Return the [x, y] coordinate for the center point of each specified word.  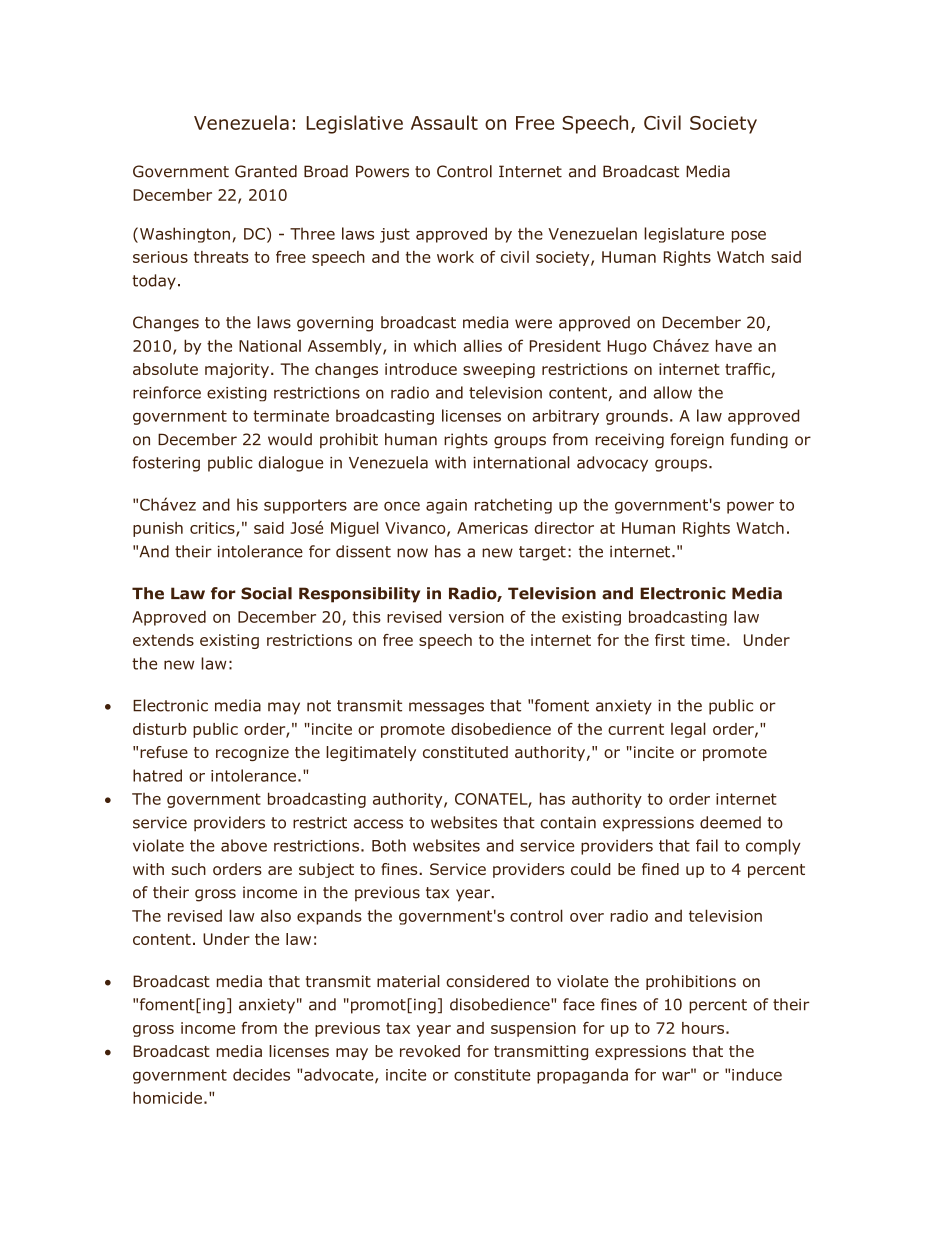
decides [261, 1074]
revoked [430, 1051]
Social [266, 593]
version [476, 617]
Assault [444, 122]
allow [673, 392]
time [708, 640]
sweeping [499, 370]
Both [389, 845]
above [244, 845]
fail [707, 845]
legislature [684, 235]
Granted [266, 171]
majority [237, 370]
